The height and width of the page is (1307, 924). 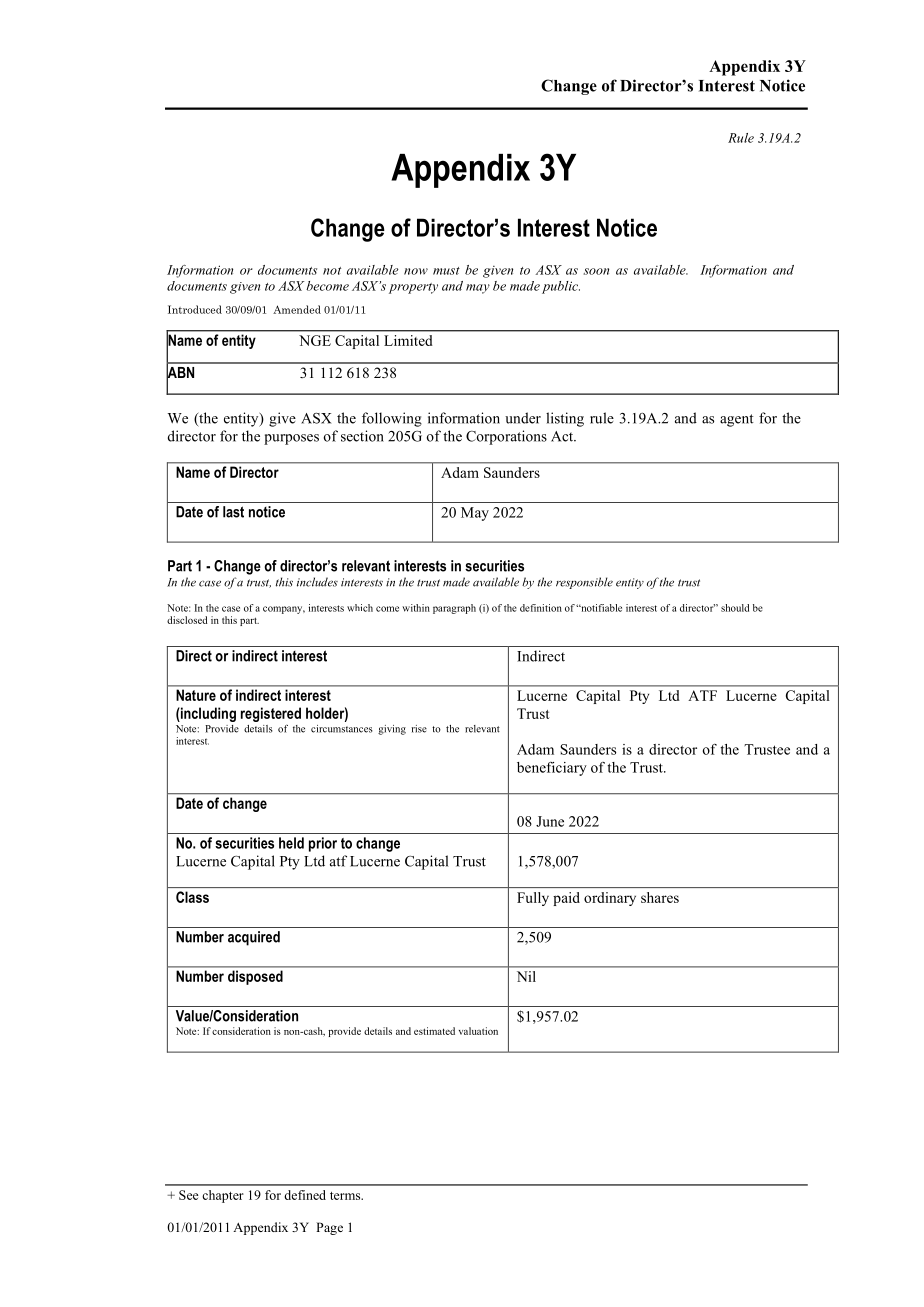 What do you see at coordinates (446, 271) in the page?
I see `must` at bounding box center [446, 271].
